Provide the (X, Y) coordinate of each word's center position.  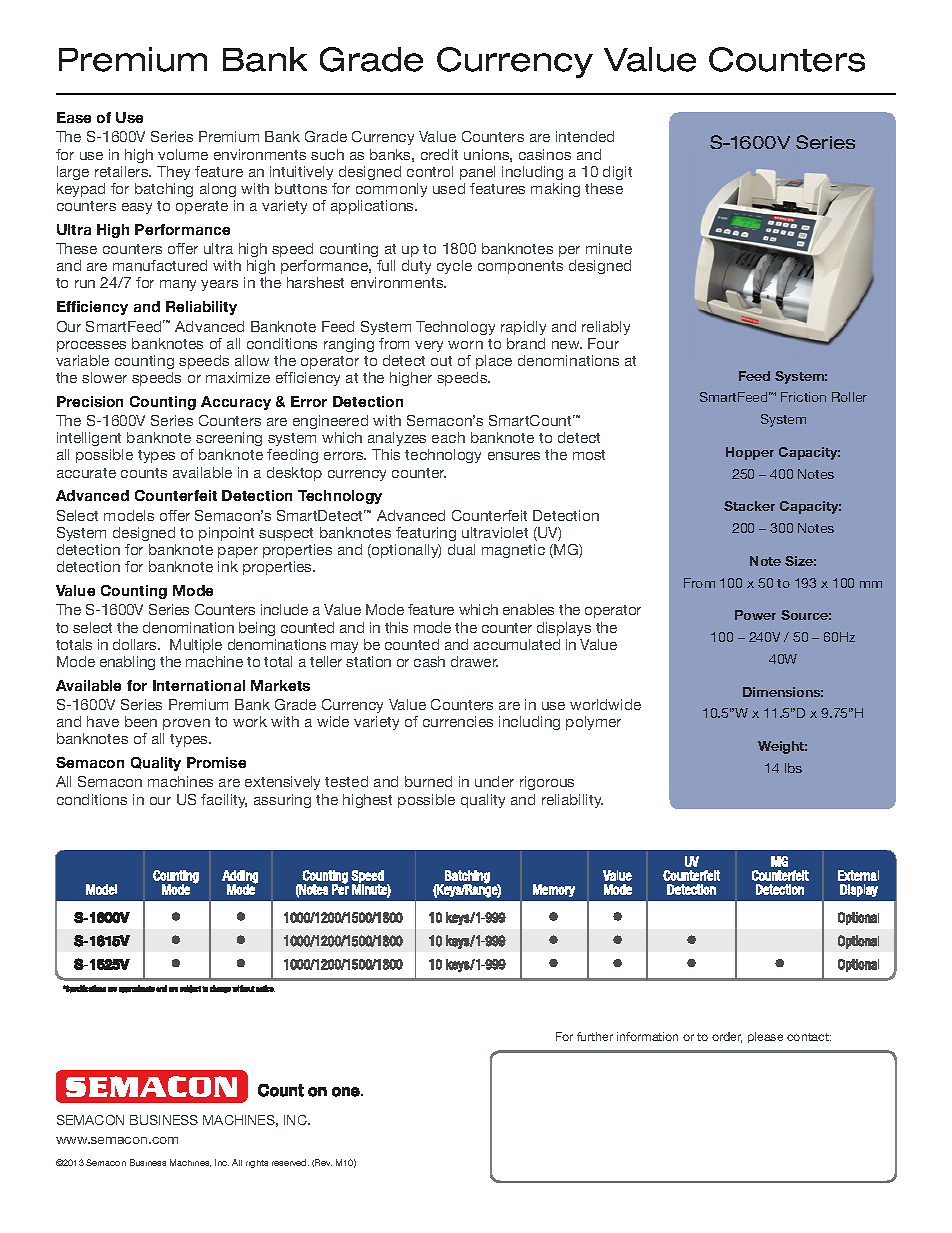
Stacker (749, 506)
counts (144, 473)
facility (224, 801)
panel (477, 173)
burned (428, 781)
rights (257, 1164)
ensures (514, 456)
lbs (793, 768)
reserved (290, 1162)
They (173, 173)
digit (617, 173)
